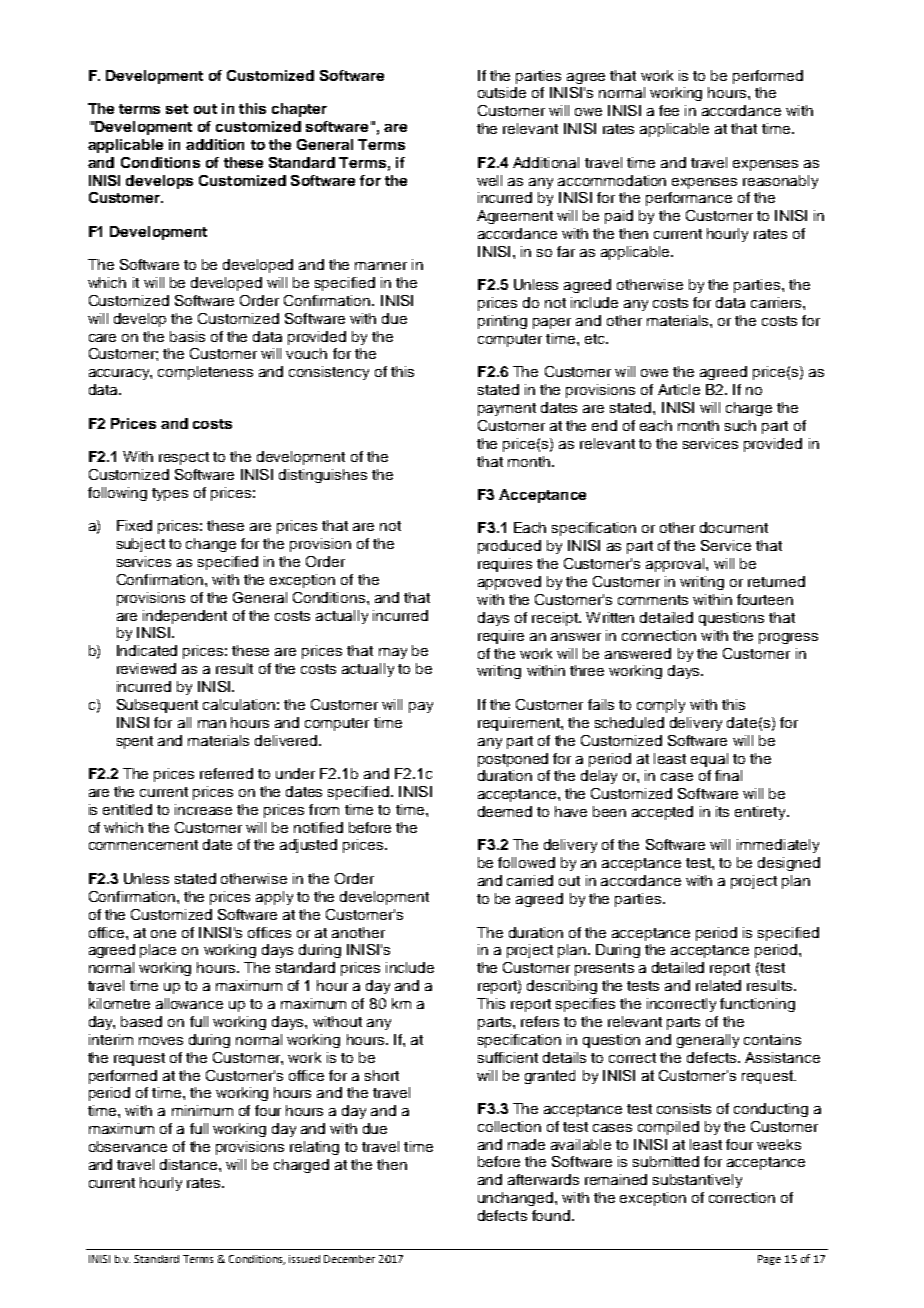 The image size is (924, 1308). I want to click on Article, so click(679, 389).
